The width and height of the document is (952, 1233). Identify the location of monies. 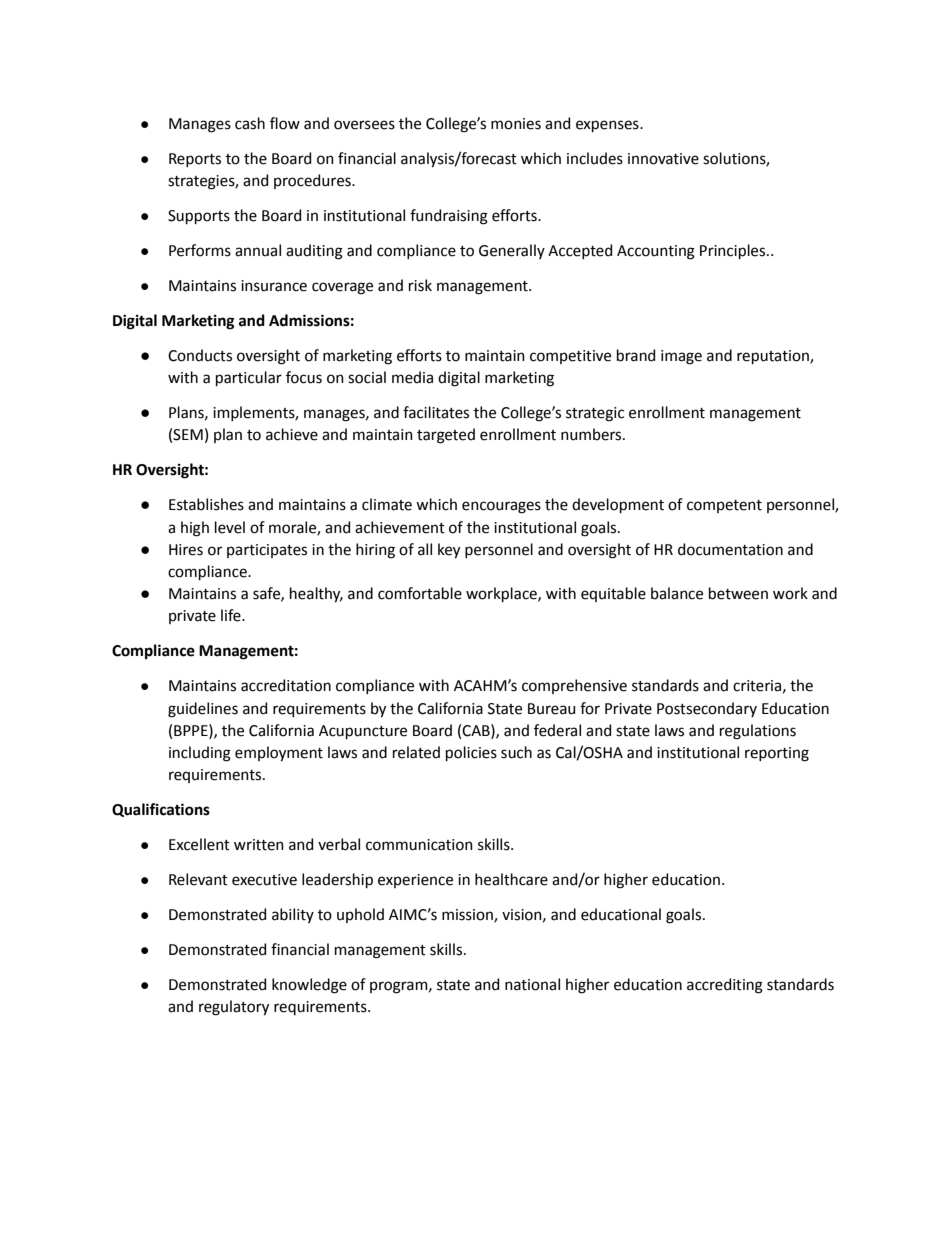
(516, 124).
